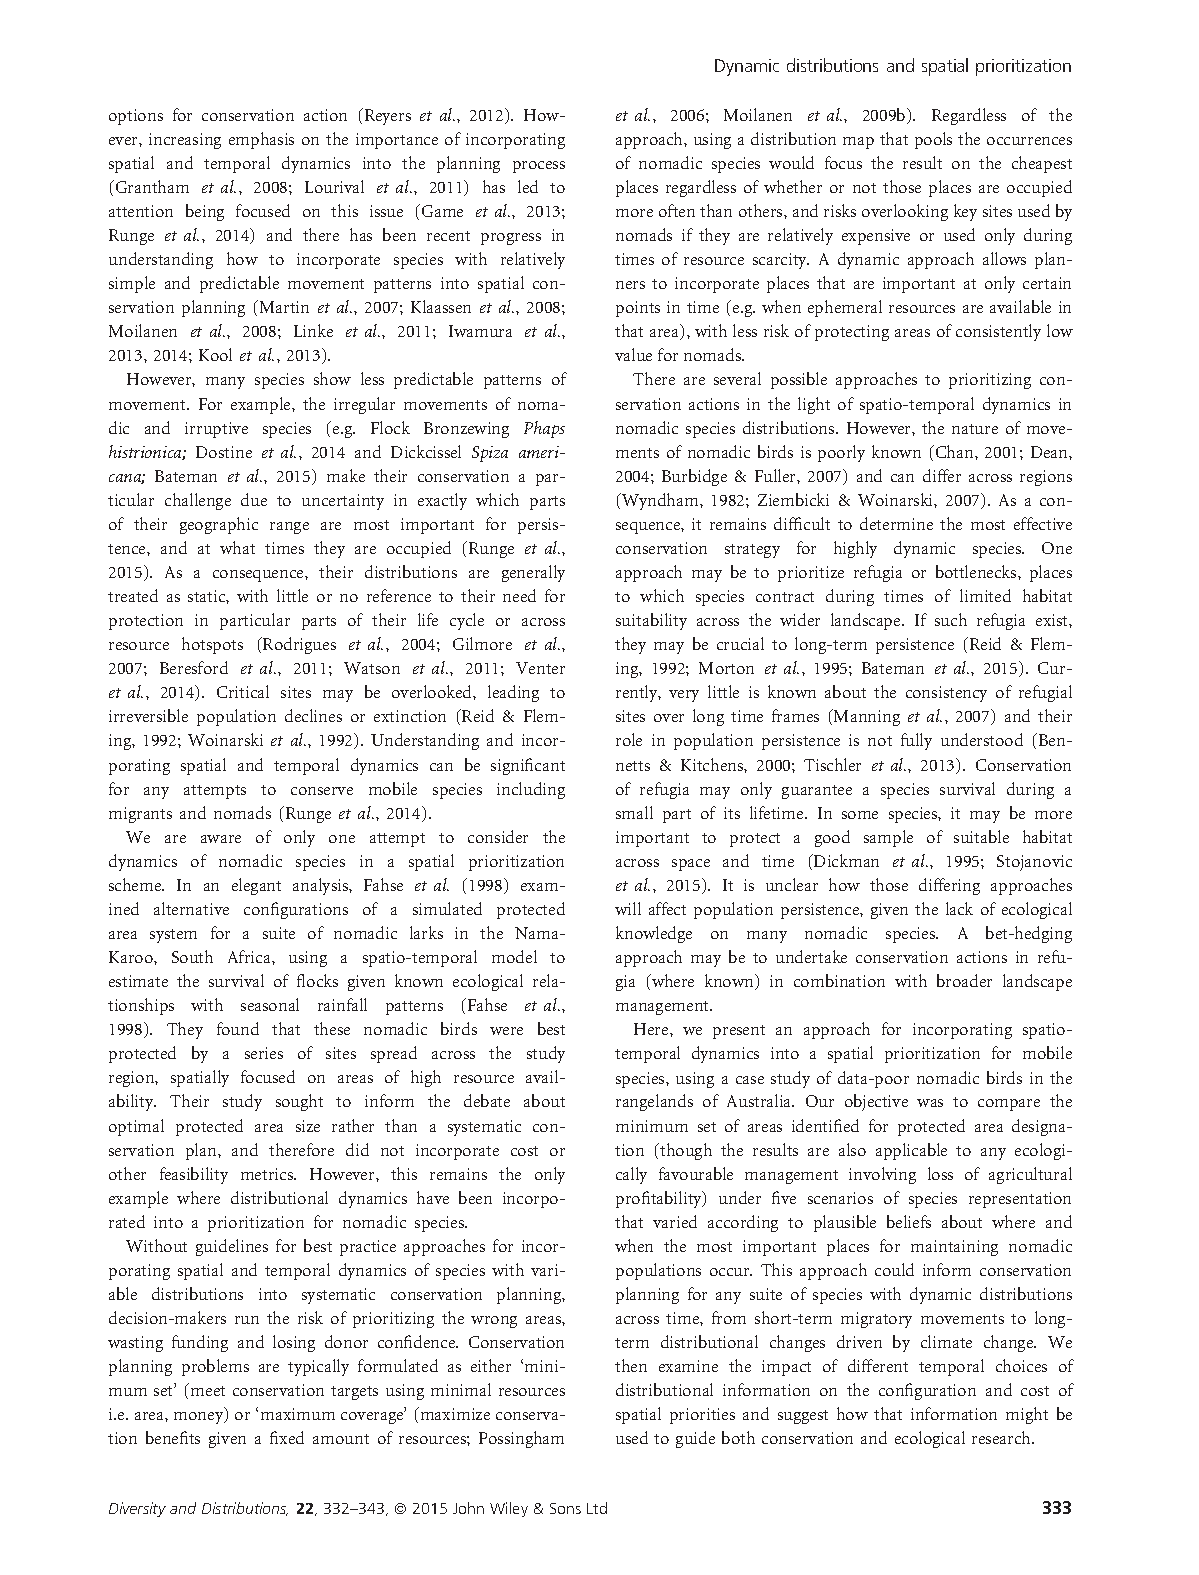 The image size is (1199, 1575). Describe the element at coordinates (287, 1437) in the page. I see `fixed` at that location.
